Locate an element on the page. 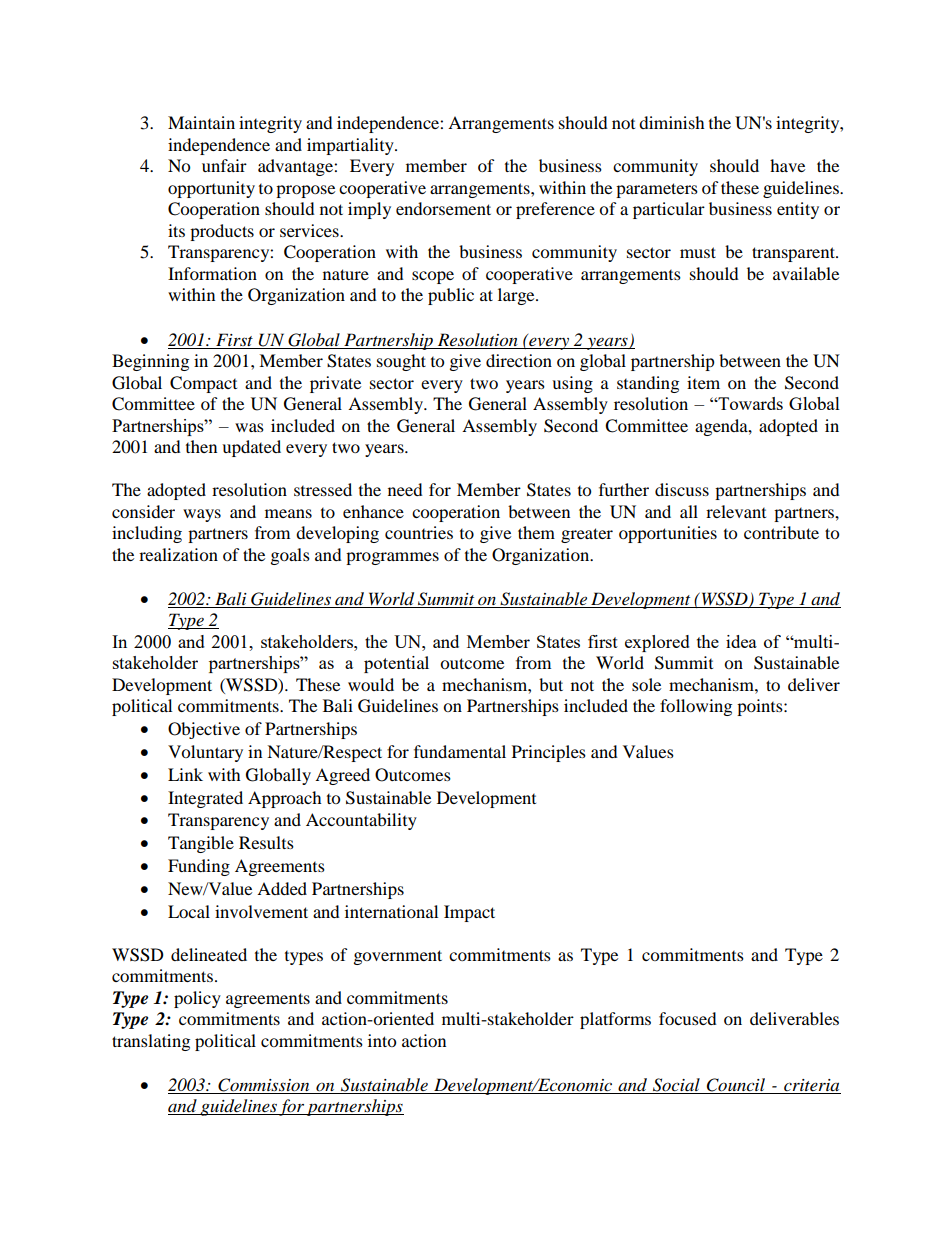 The width and height of the image is (952, 1233). idea is located at coordinates (741, 641).
